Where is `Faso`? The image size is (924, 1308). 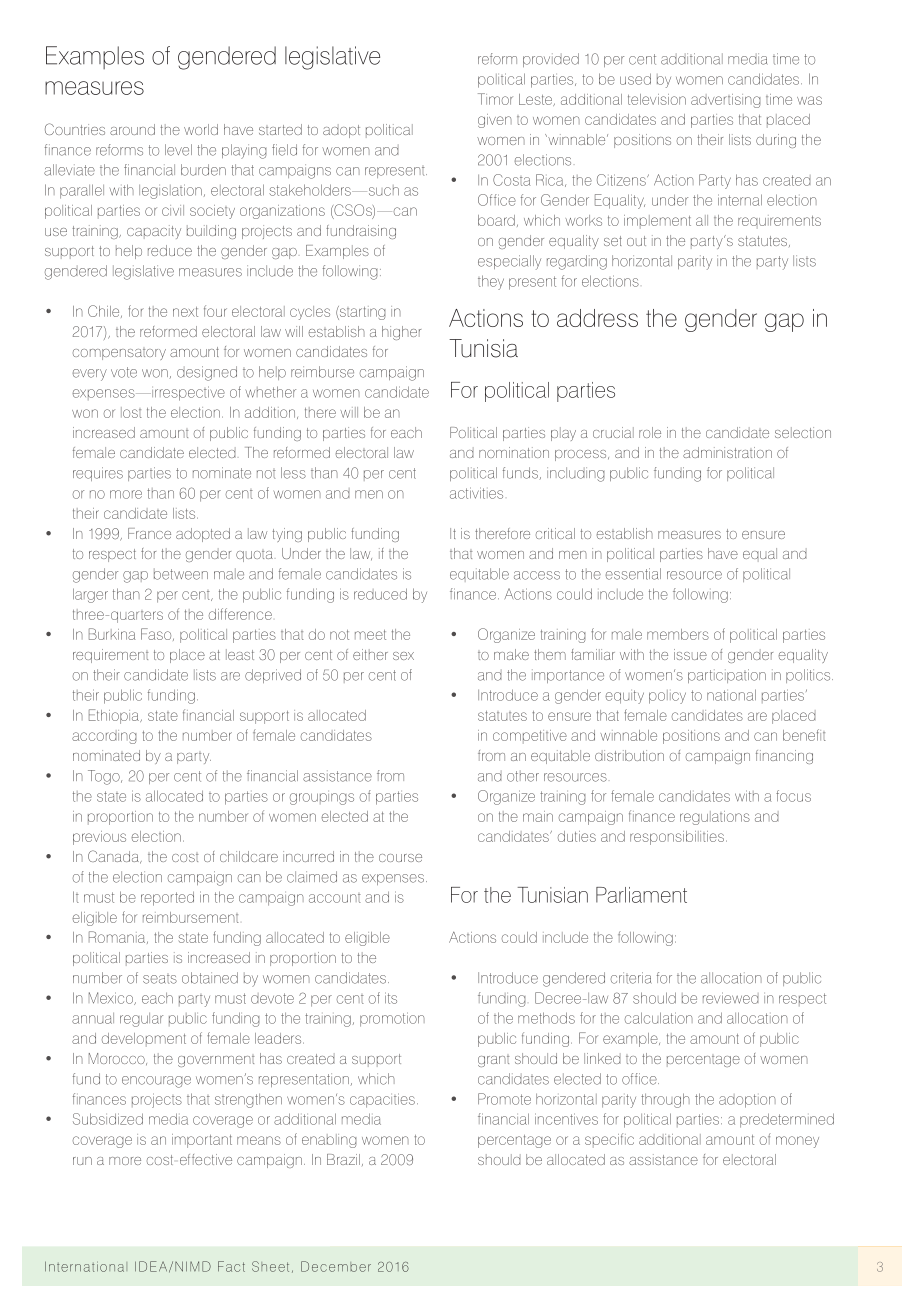
Faso is located at coordinates (157, 634).
